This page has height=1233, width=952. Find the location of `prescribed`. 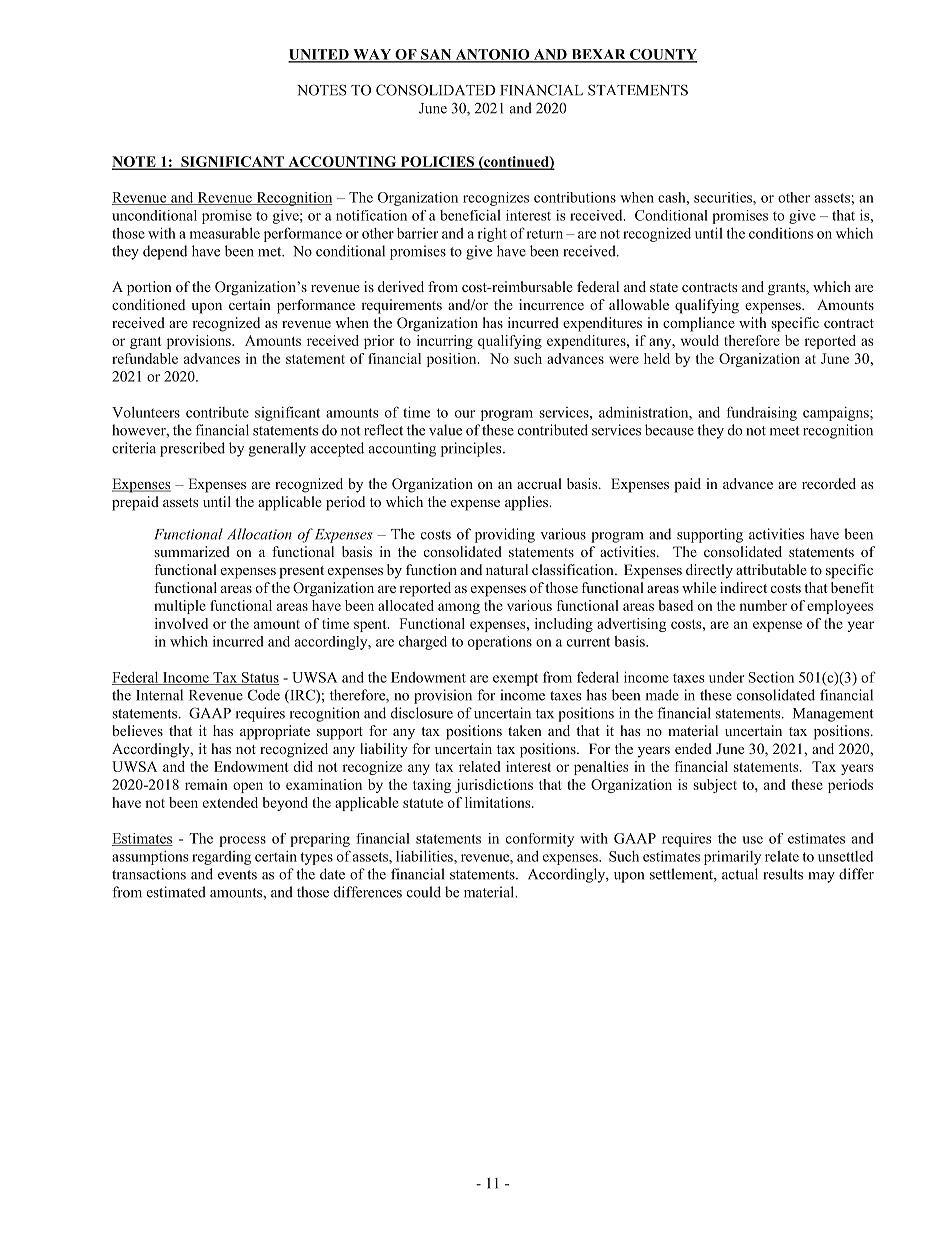

prescribed is located at coordinates (192, 449).
